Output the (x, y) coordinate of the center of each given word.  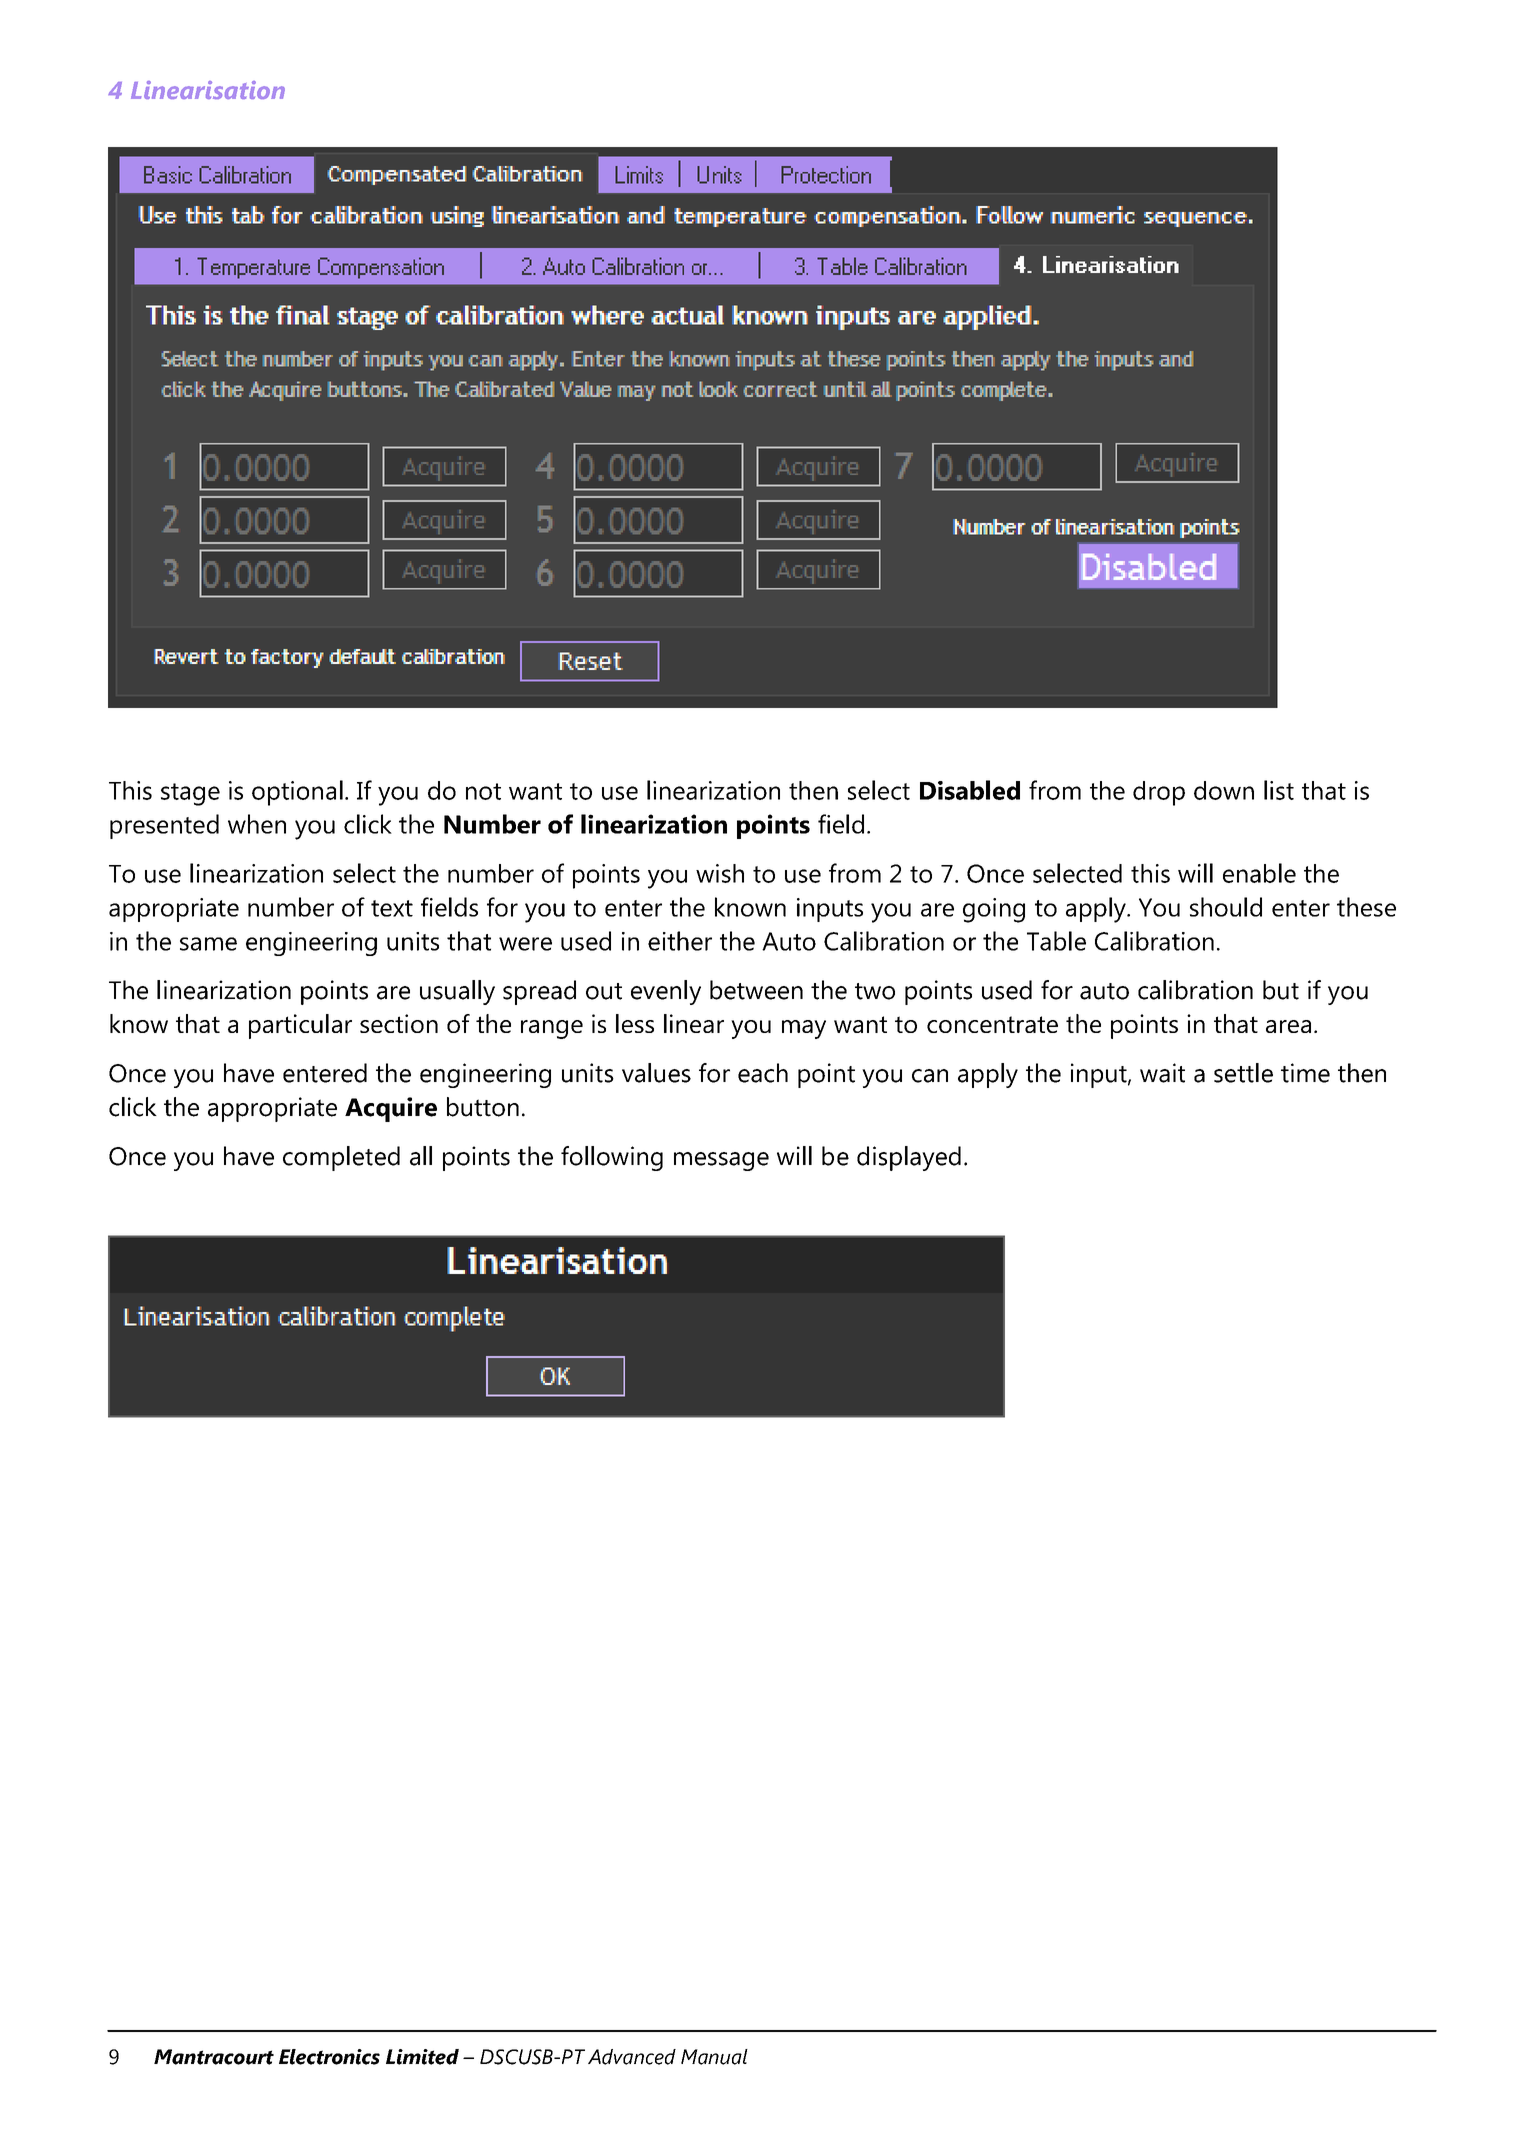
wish (720, 873)
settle (1243, 1073)
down (1224, 790)
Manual (714, 2057)
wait (1162, 1073)
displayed (909, 1158)
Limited (422, 2057)
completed (341, 1158)
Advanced (632, 2057)
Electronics (329, 2057)
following (612, 1158)
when (257, 824)
